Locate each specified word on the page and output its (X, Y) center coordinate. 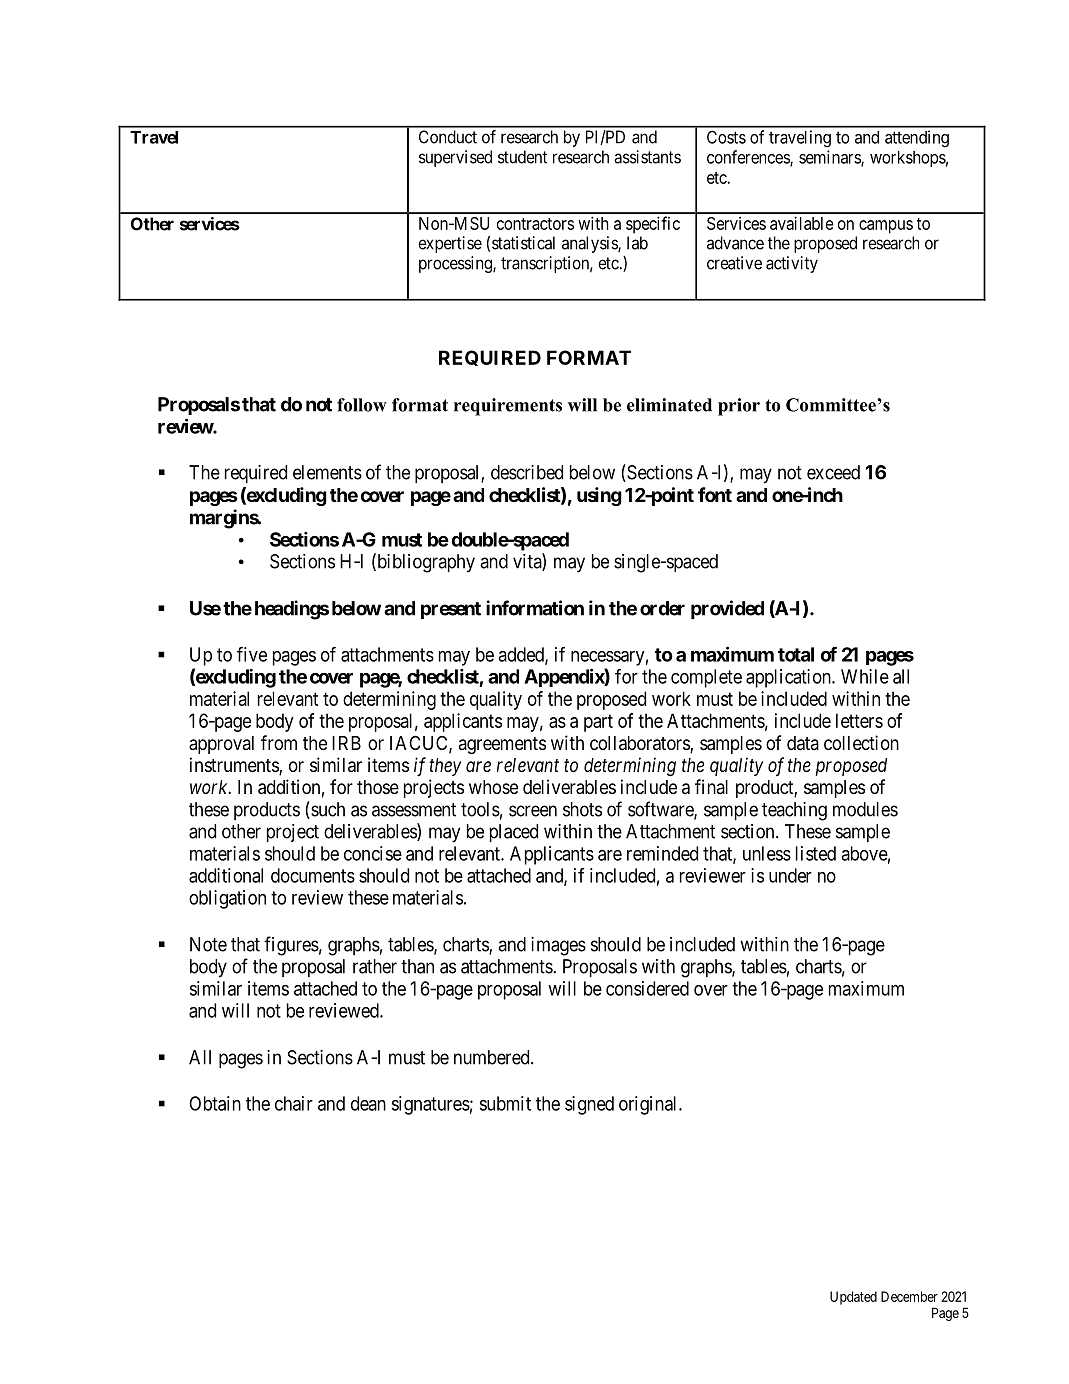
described (527, 472)
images (558, 946)
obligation (227, 899)
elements (327, 472)
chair (294, 1103)
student (522, 157)
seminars (830, 158)
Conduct (448, 137)
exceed (833, 472)
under (790, 875)
